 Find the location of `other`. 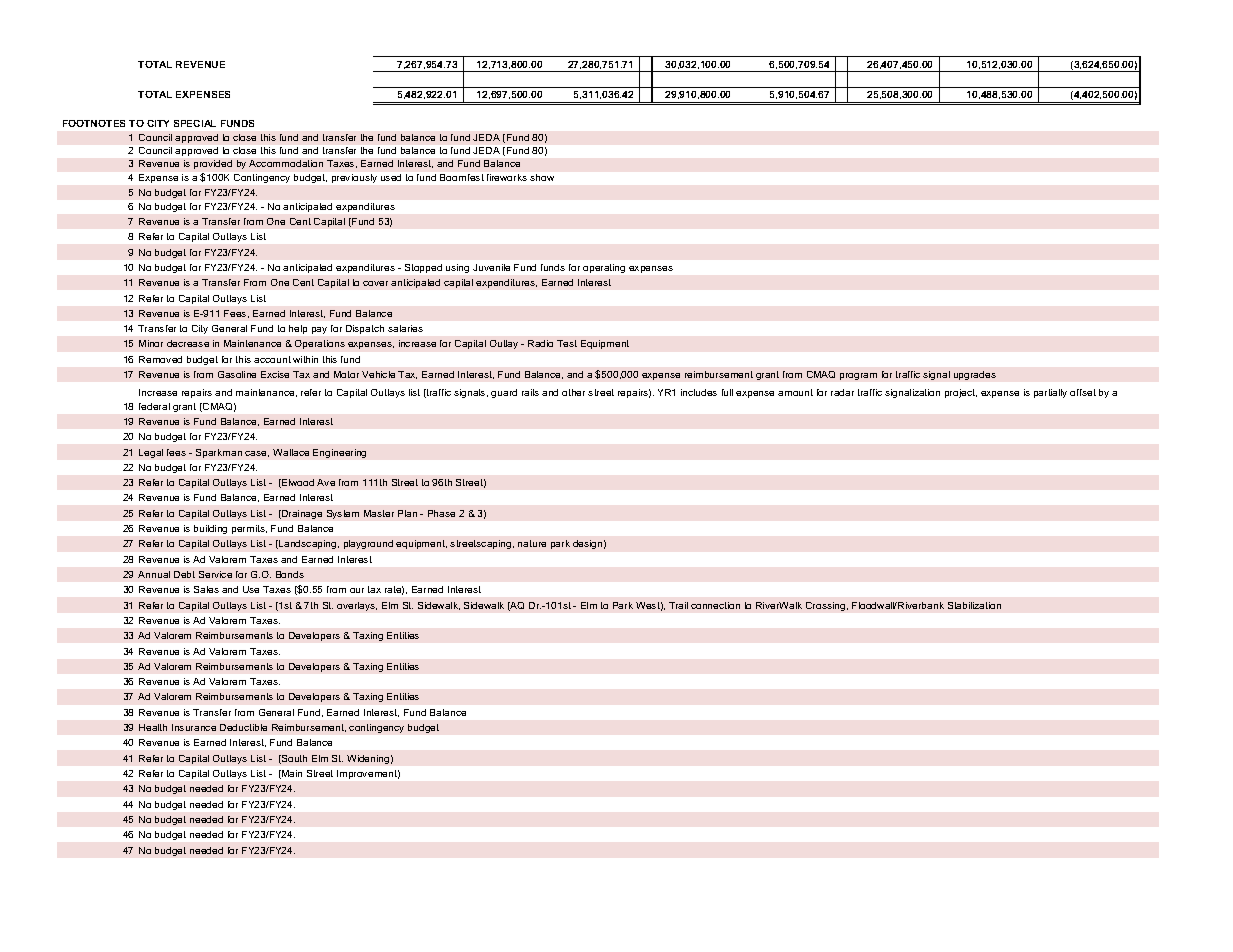

other is located at coordinates (573, 392).
